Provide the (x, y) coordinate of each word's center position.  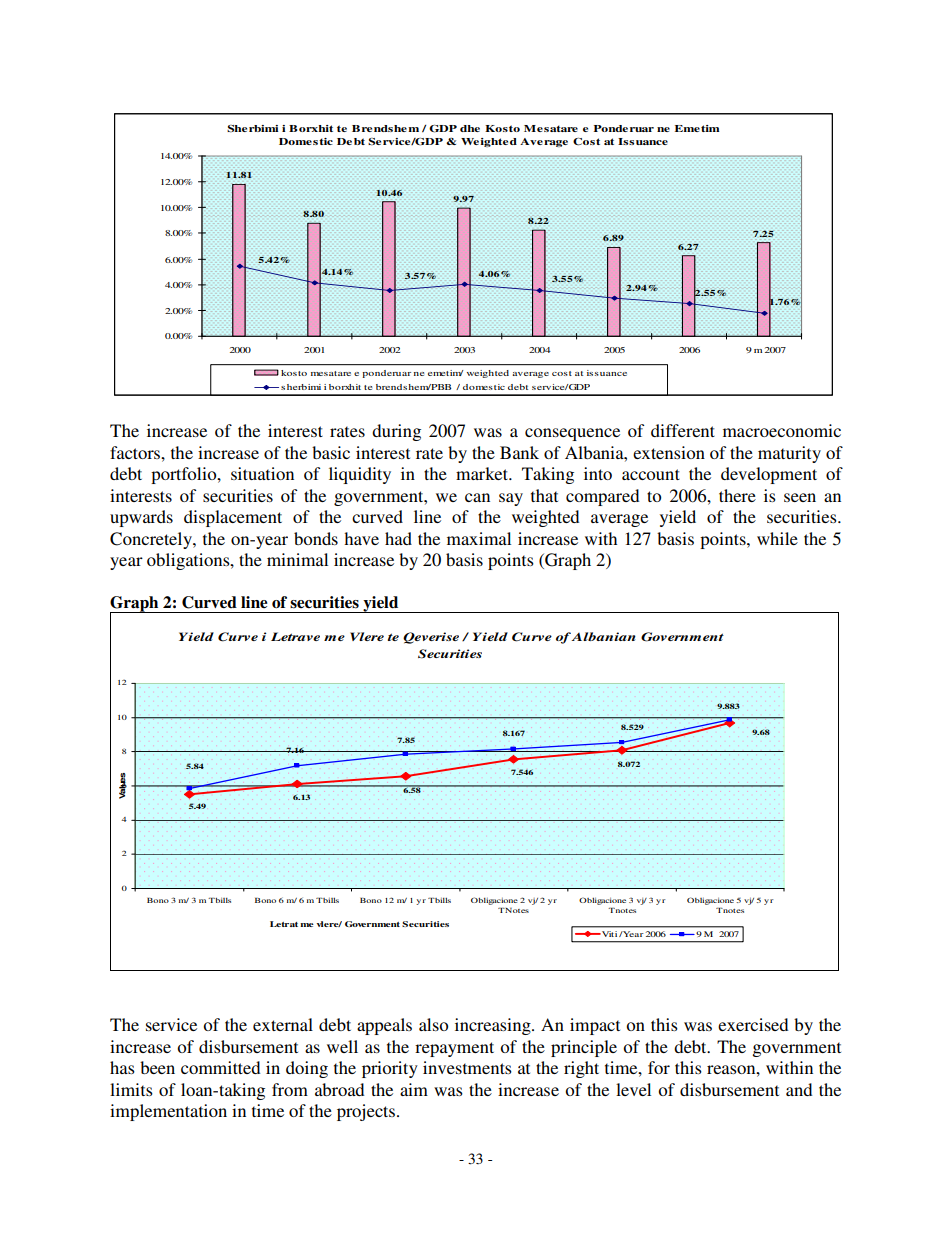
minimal (297, 559)
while (777, 538)
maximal (479, 538)
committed (220, 1067)
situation (262, 473)
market (483, 473)
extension (669, 452)
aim (414, 1089)
